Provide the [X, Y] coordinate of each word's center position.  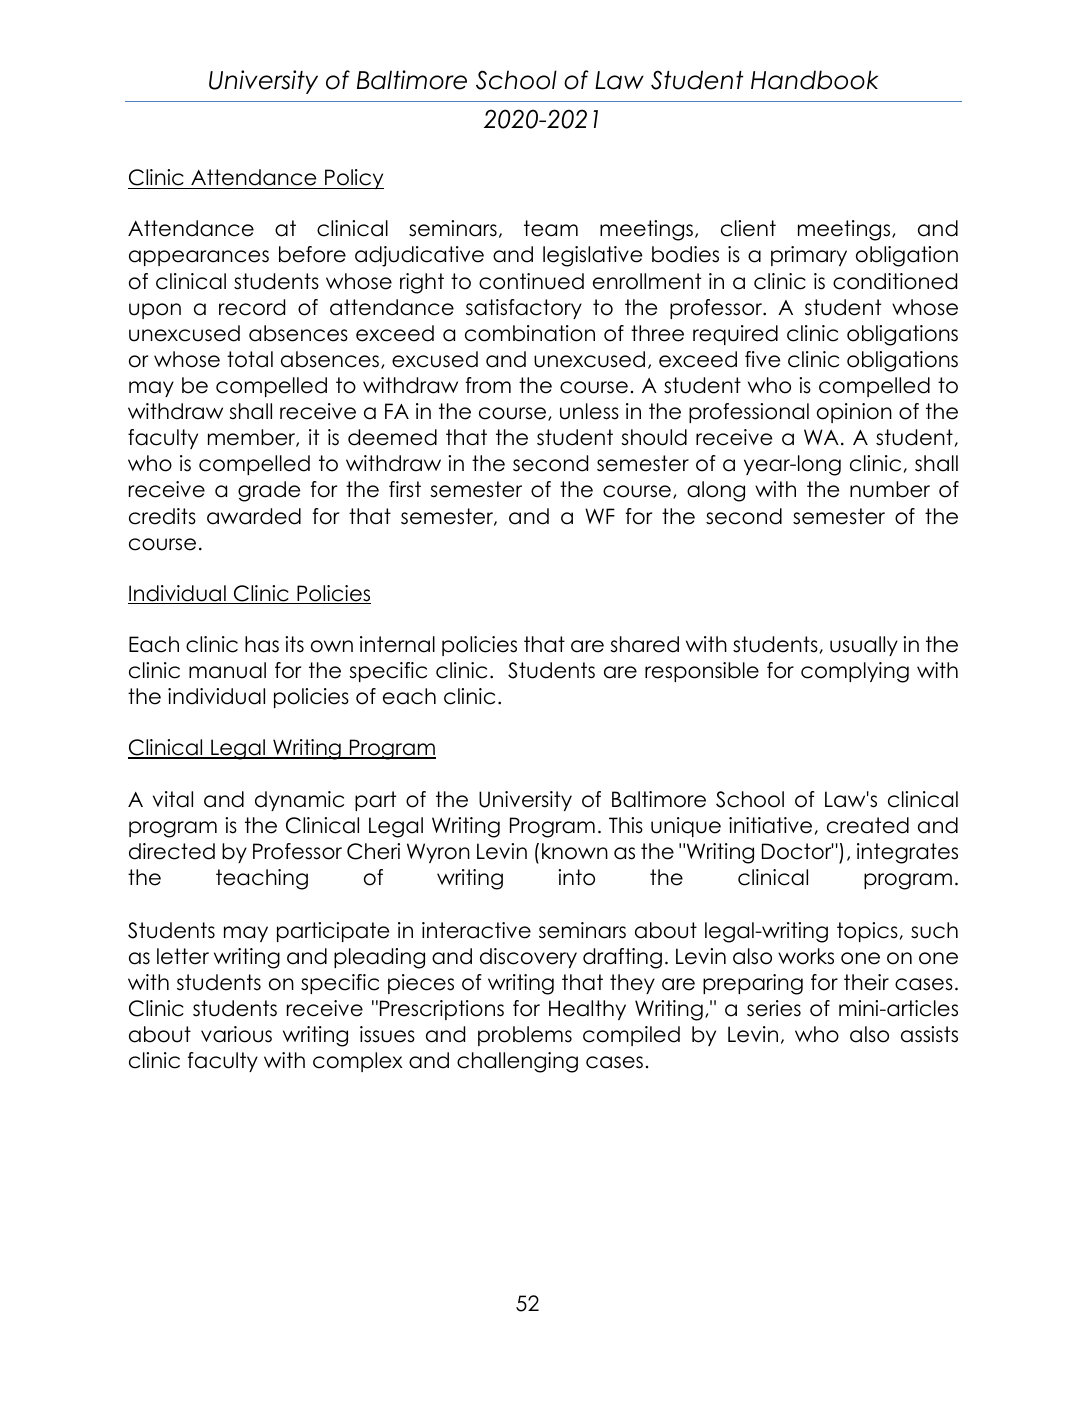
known [575, 851]
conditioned [895, 281]
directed [172, 851]
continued [531, 281]
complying [855, 672]
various [236, 1034]
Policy [353, 179]
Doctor [798, 851]
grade [269, 491]
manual [227, 670]
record [252, 307]
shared [644, 644]
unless [589, 411]
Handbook [814, 80]
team [551, 228]
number [890, 489]
